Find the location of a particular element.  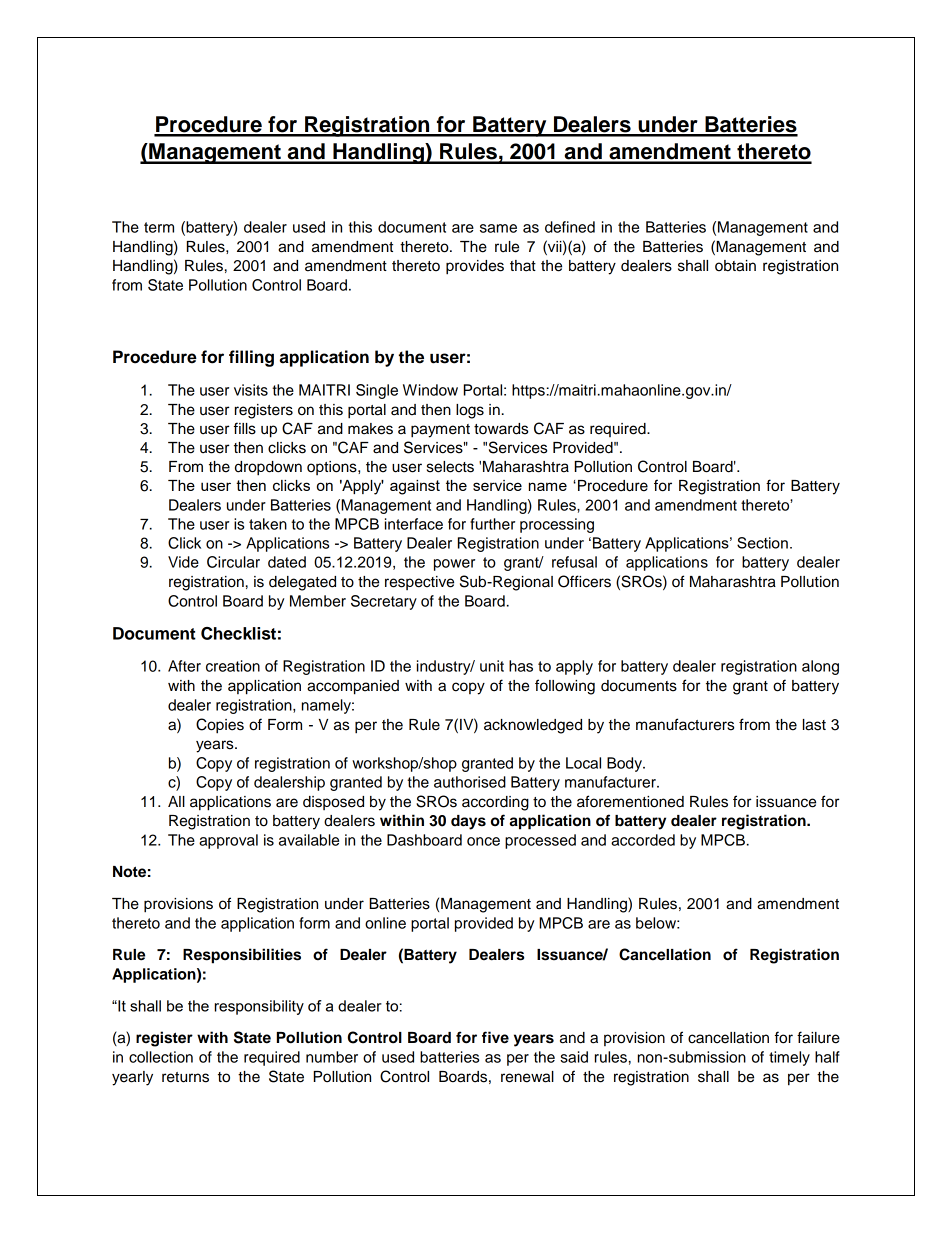

aforementioned is located at coordinates (630, 801).
